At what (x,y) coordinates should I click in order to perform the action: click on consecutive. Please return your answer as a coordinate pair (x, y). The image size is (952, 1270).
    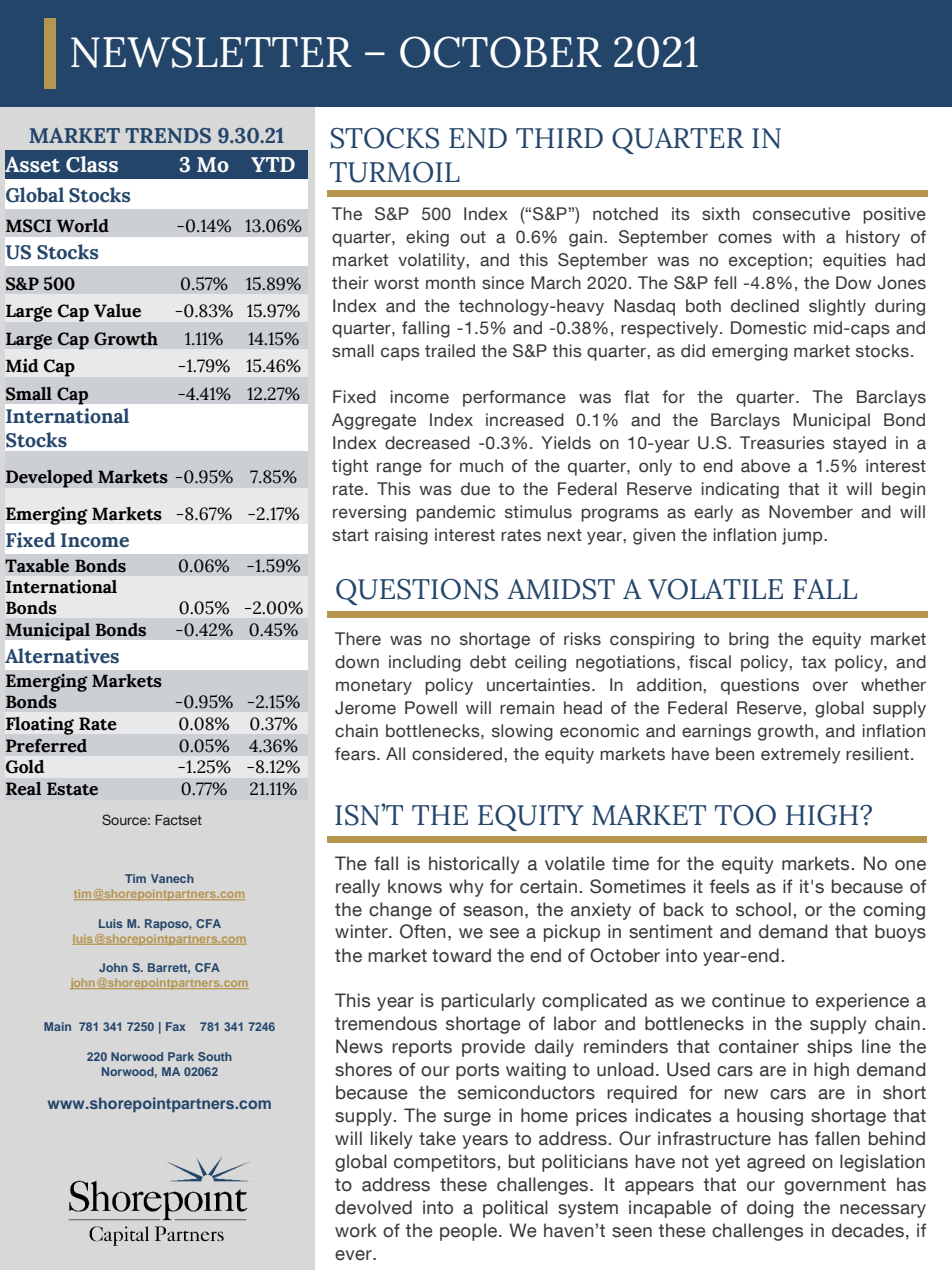
    Looking at the image, I should click on (801, 214).
